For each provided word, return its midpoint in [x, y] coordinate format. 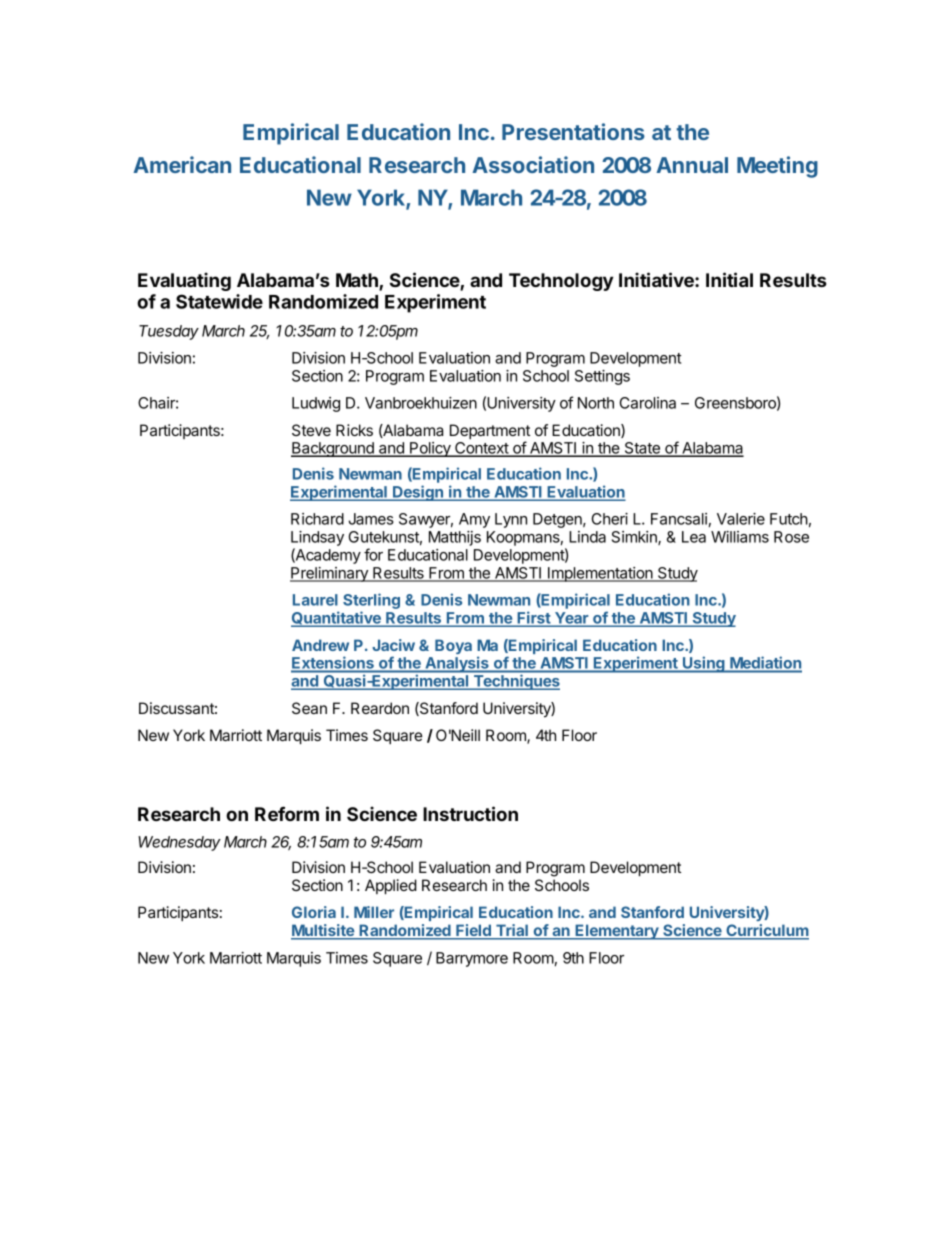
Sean [309, 708]
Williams [740, 537]
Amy [474, 520]
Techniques [515, 682]
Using [704, 664]
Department [490, 433]
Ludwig [316, 404]
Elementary [617, 932]
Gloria [314, 912]
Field [473, 931]
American [182, 164]
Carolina [648, 403]
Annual [692, 165]
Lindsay [317, 538]
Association [533, 164]
